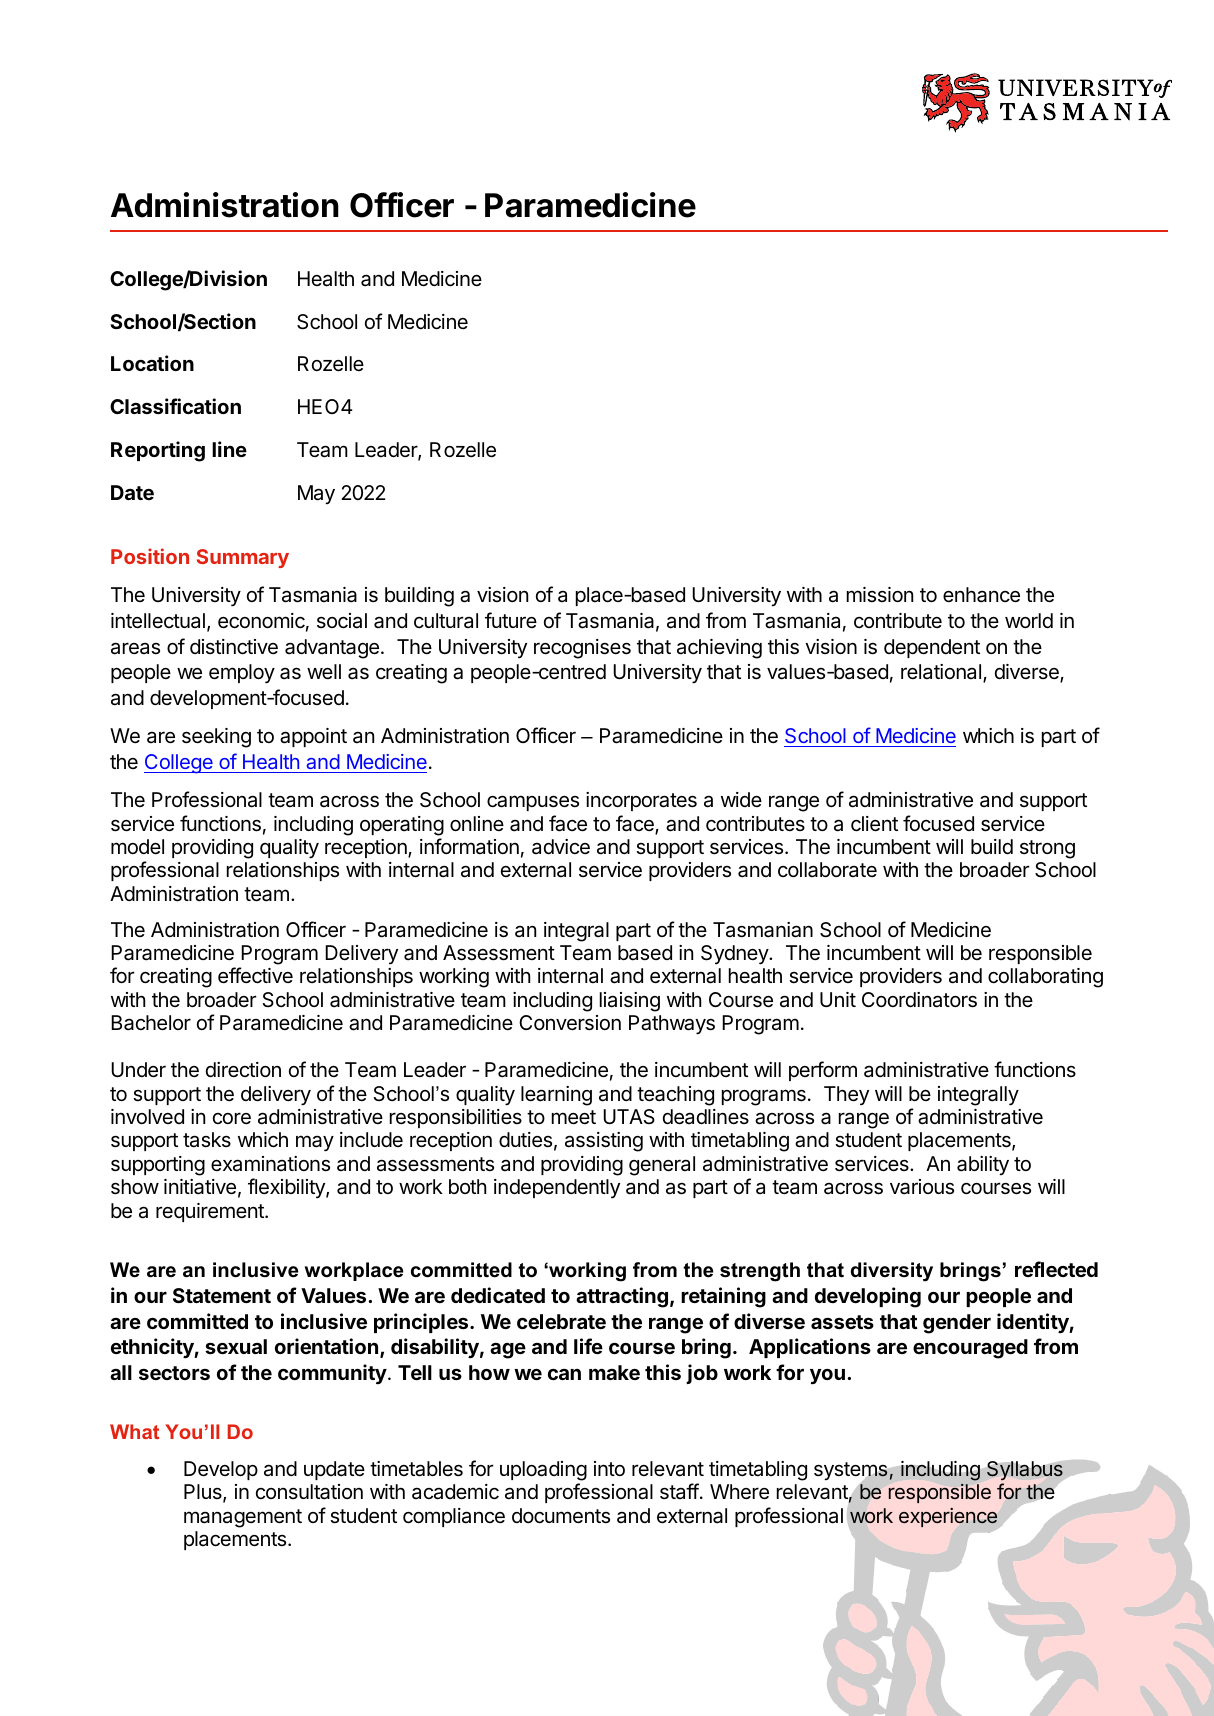  I want to click on effective, so click(255, 975).
